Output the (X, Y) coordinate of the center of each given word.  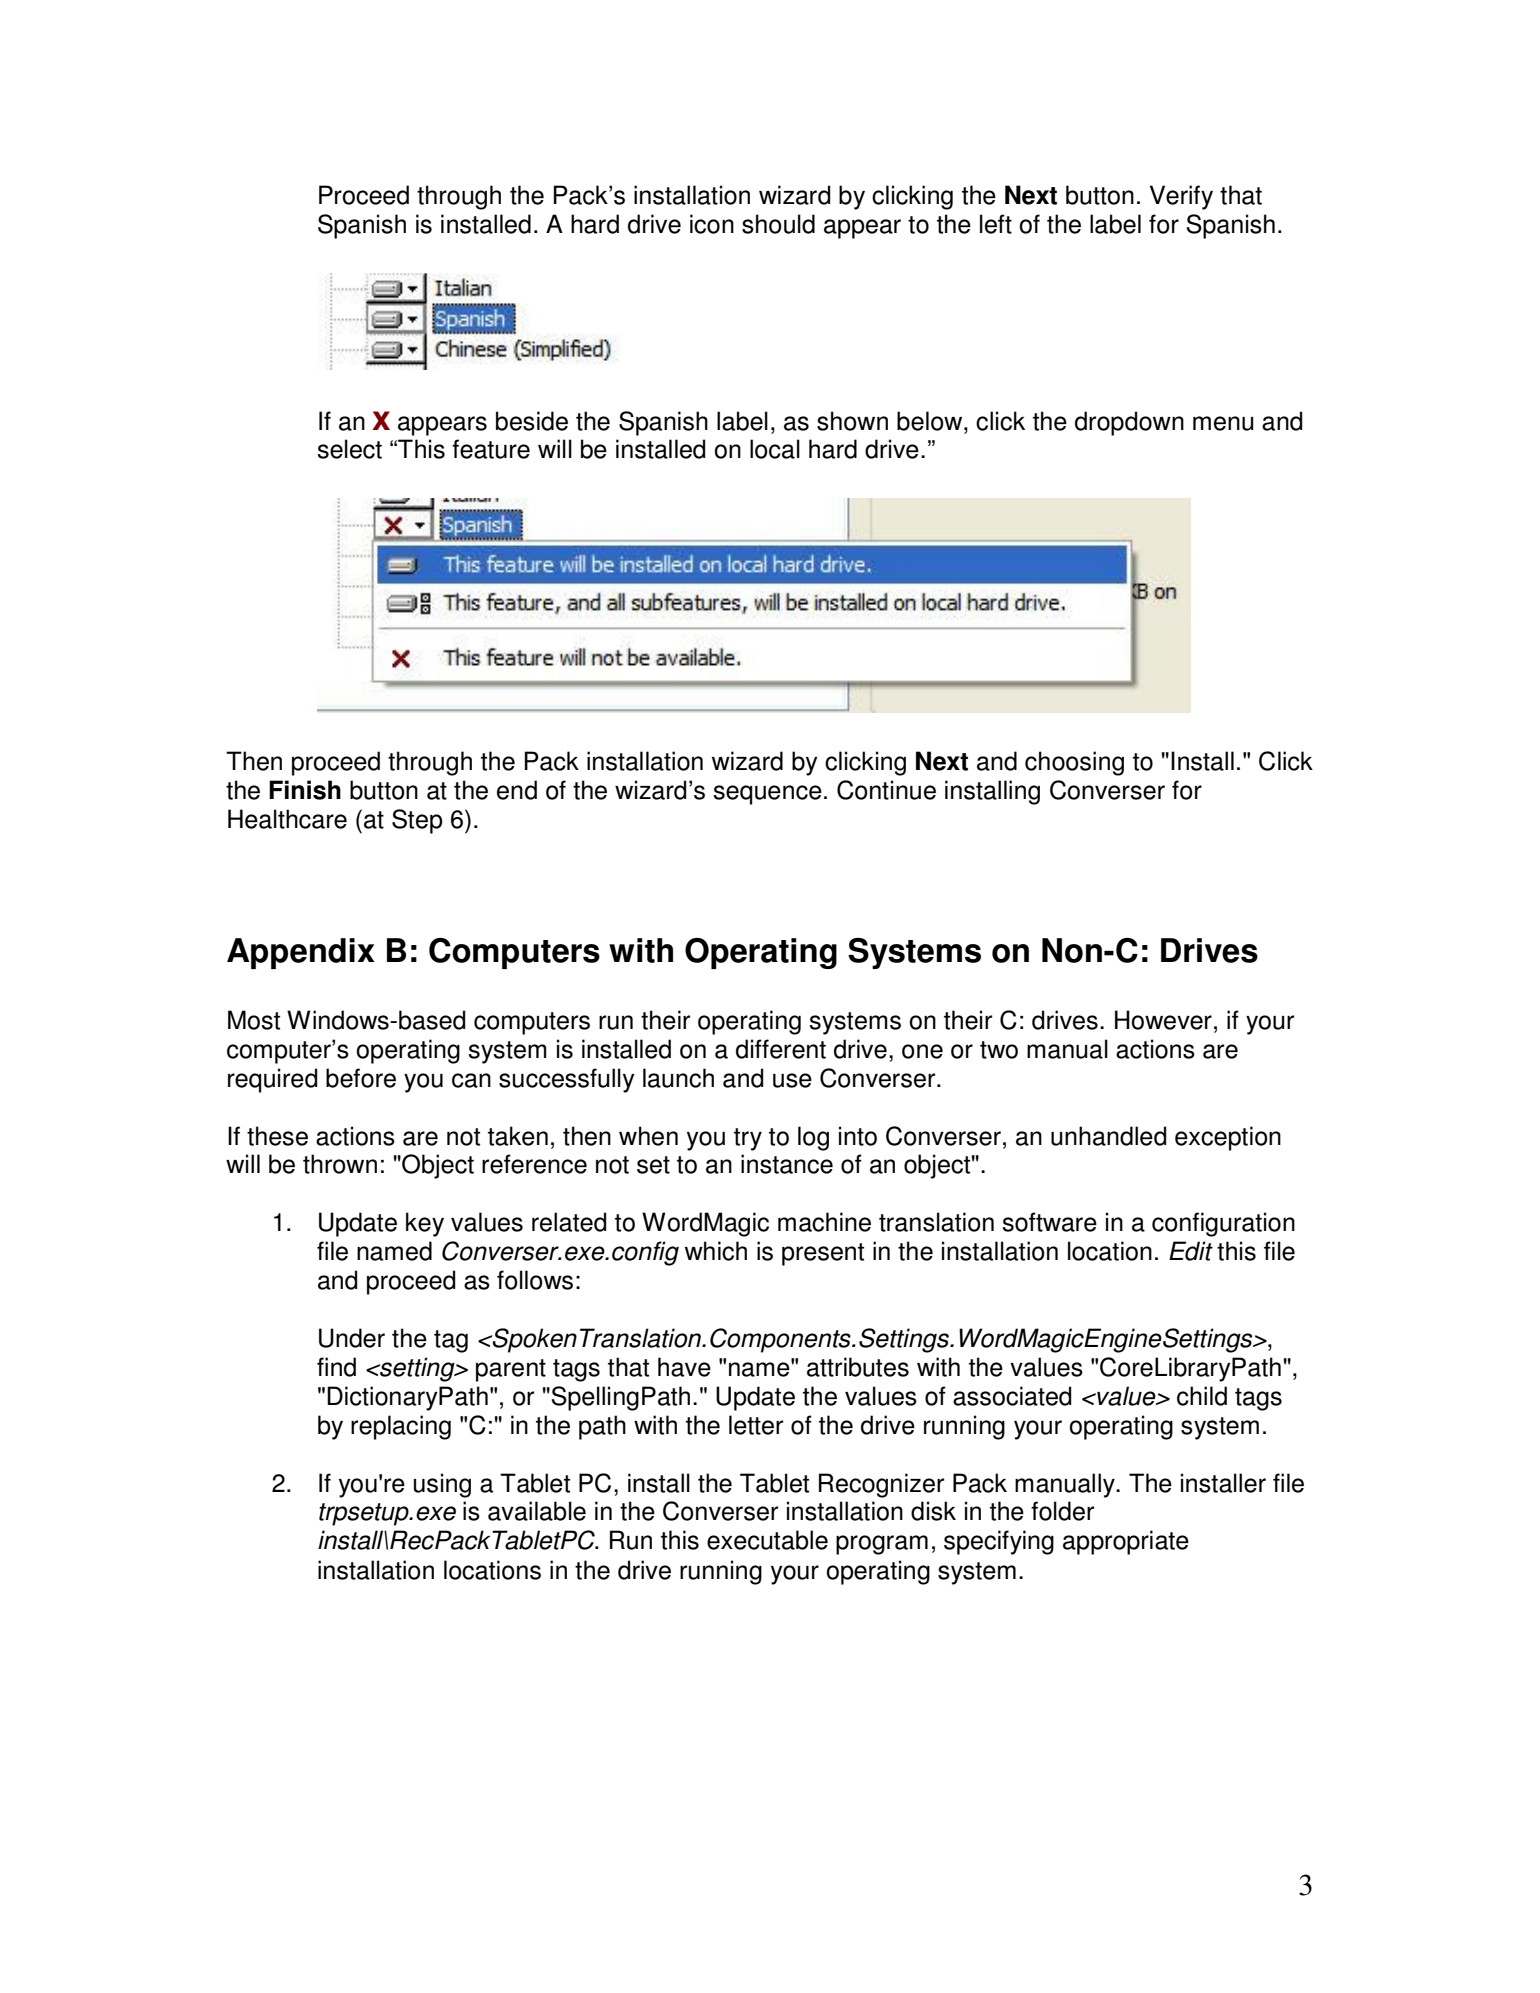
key (425, 1224)
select (349, 449)
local (775, 449)
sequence (767, 795)
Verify (1181, 197)
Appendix (301, 953)
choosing (1074, 763)
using (442, 1485)
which (716, 1251)
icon (712, 224)
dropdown (1129, 423)
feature (491, 449)
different (781, 1049)
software (1049, 1222)
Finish (305, 790)
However (1163, 1020)
